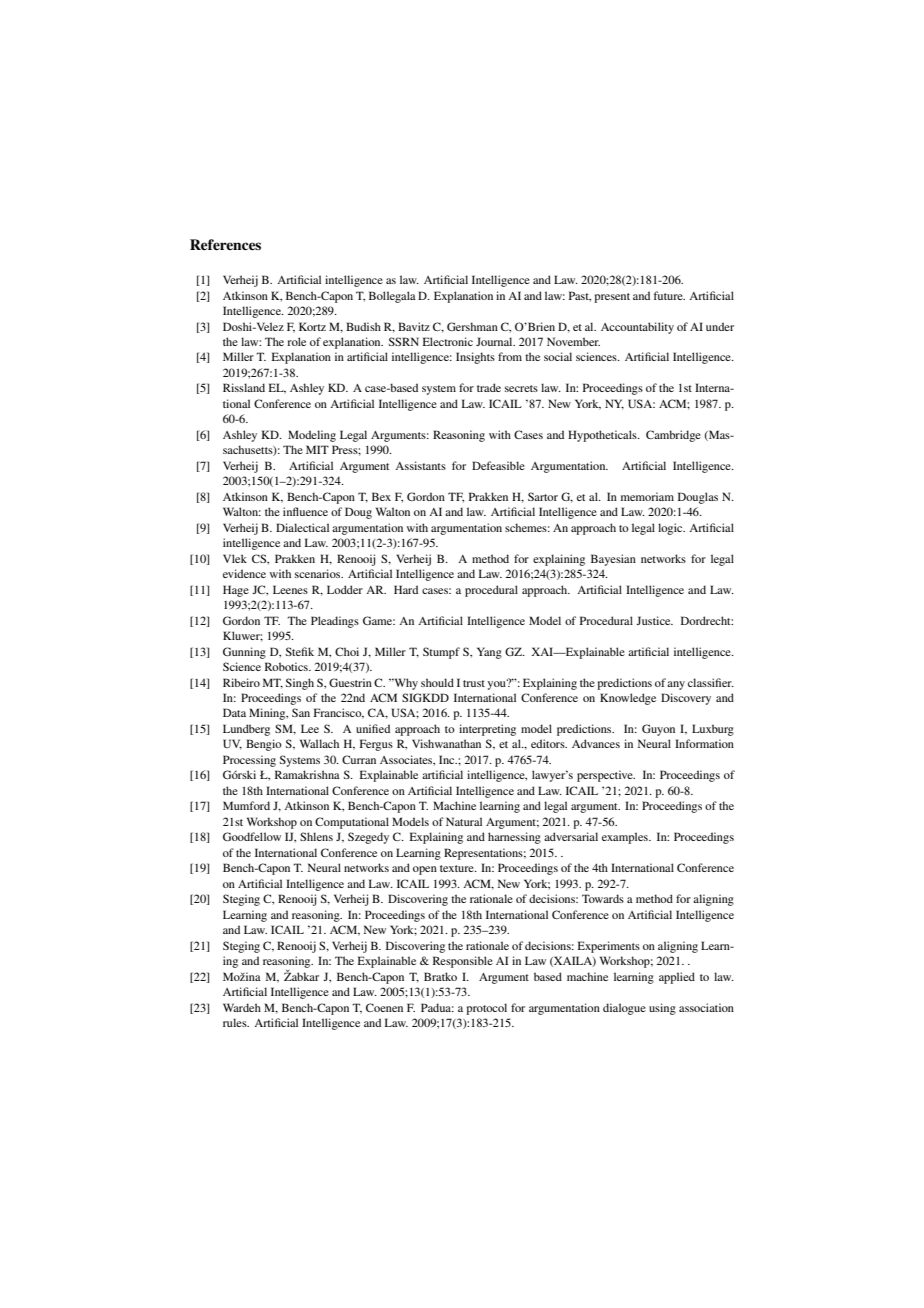 The image size is (924, 1308). Describe the element at coordinates (669, 295) in the screenshot. I see `future` at that location.
